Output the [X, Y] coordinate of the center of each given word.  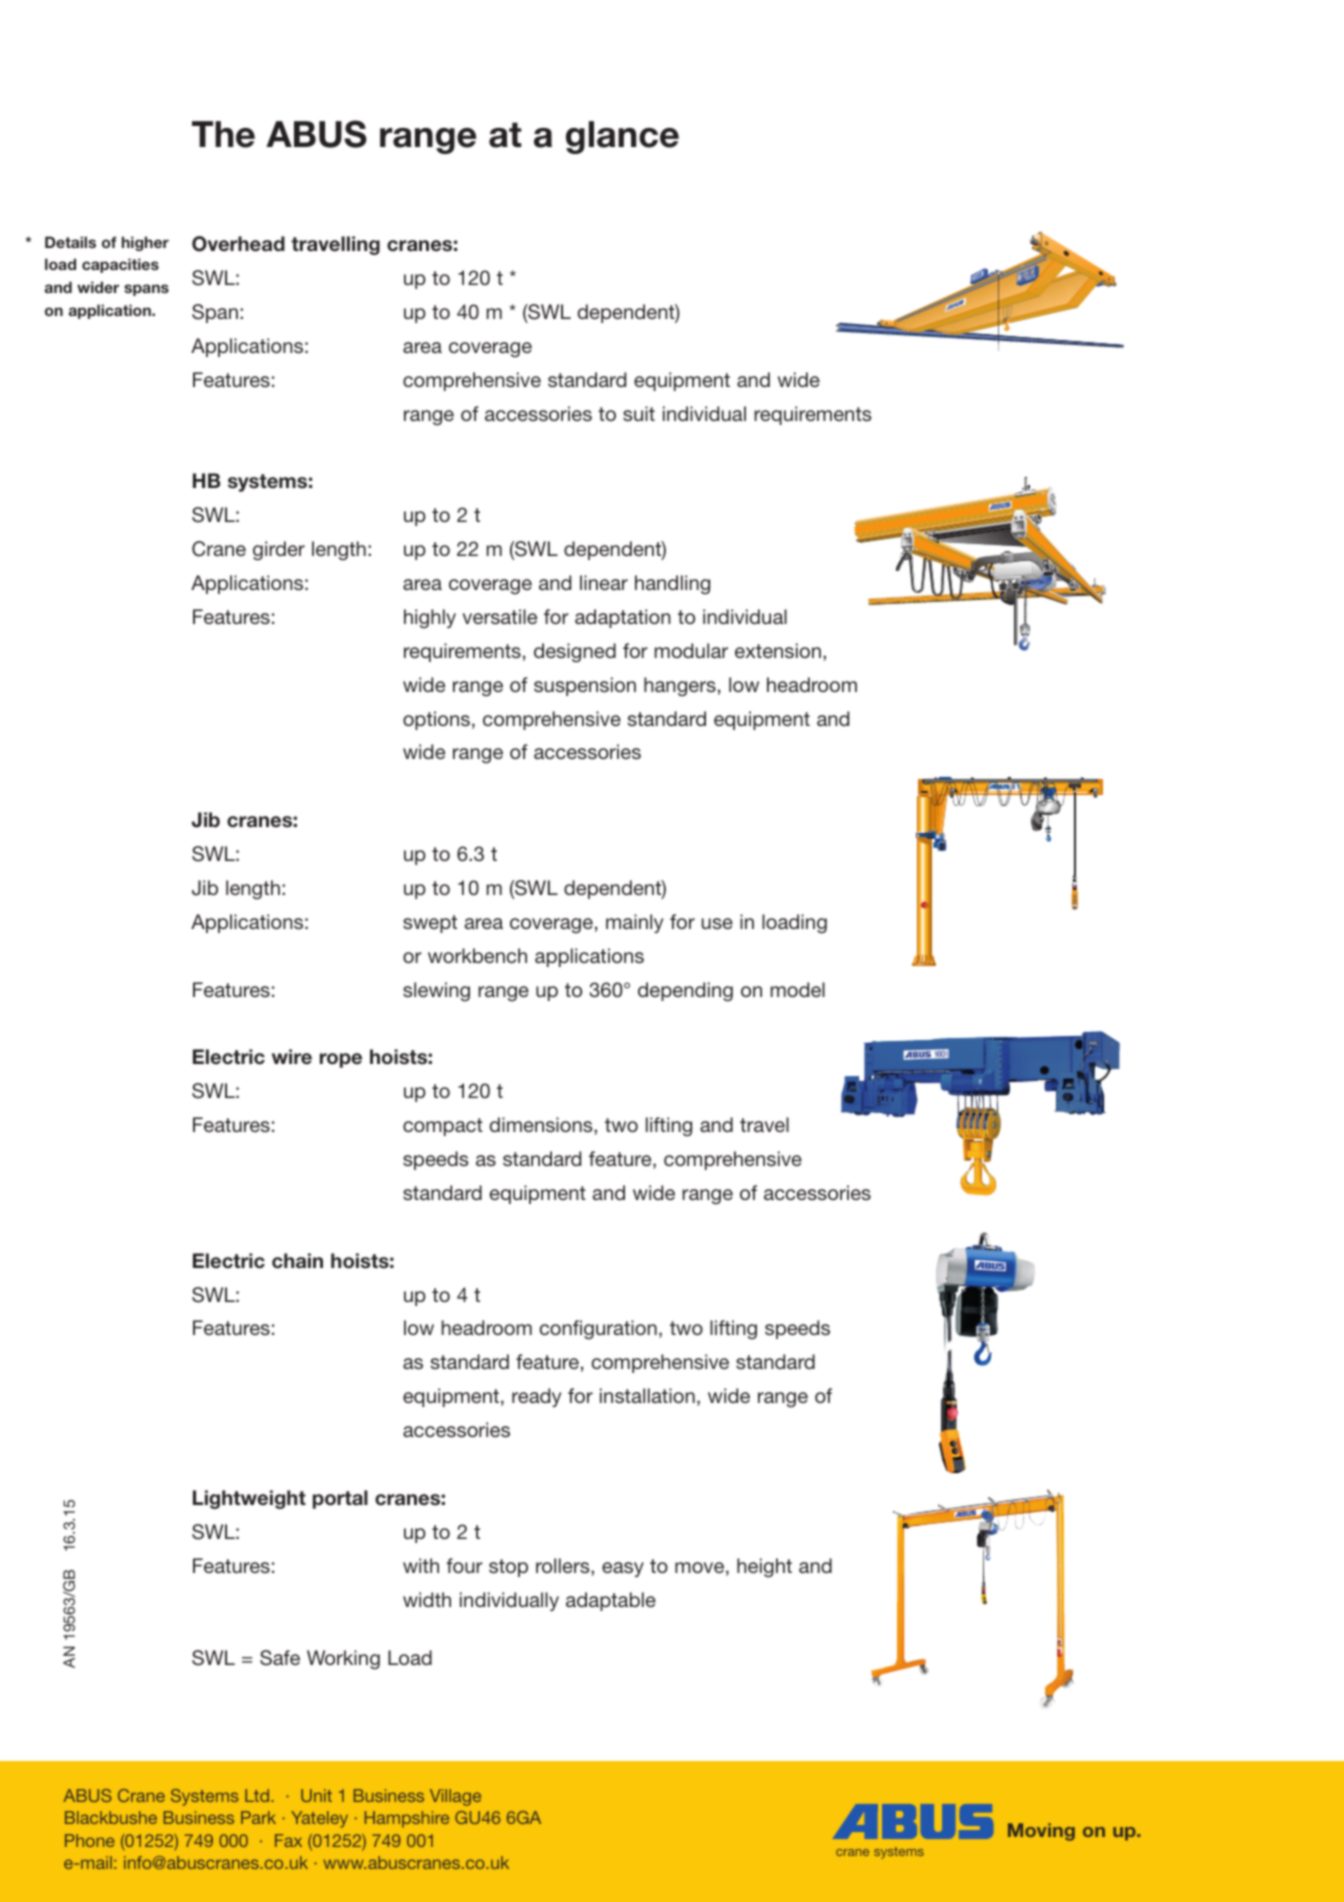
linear [604, 582]
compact [443, 1127]
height [764, 1568]
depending [685, 992]
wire [292, 1057]
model [798, 989]
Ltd [258, 1795]
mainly [634, 923]
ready [536, 1397]
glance [622, 137]
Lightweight [249, 1499]
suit [639, 413]
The [223, 134]
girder [279, 551]
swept [430, 924]
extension [778, 650]
